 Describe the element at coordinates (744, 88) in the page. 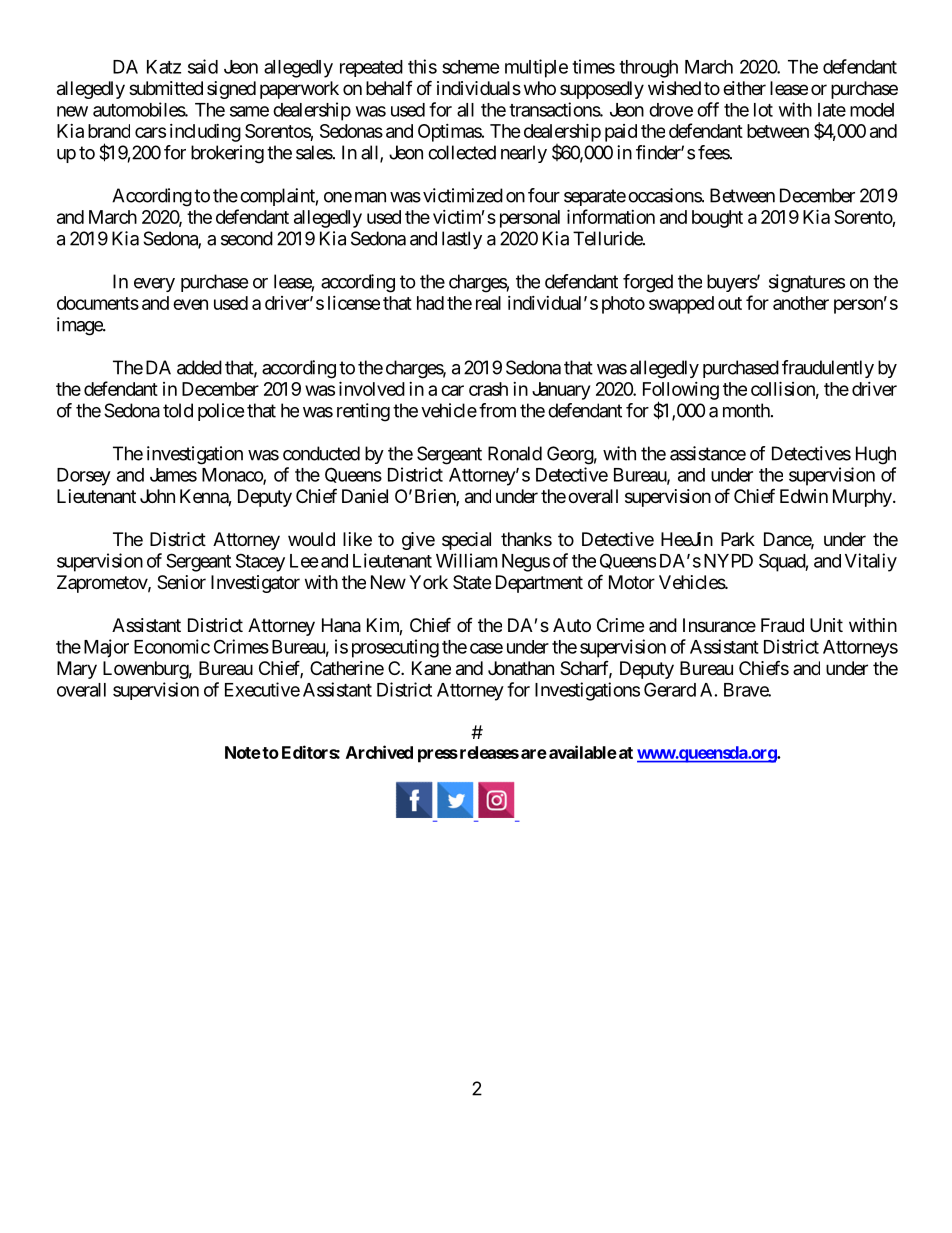

I see `either` at that location.
